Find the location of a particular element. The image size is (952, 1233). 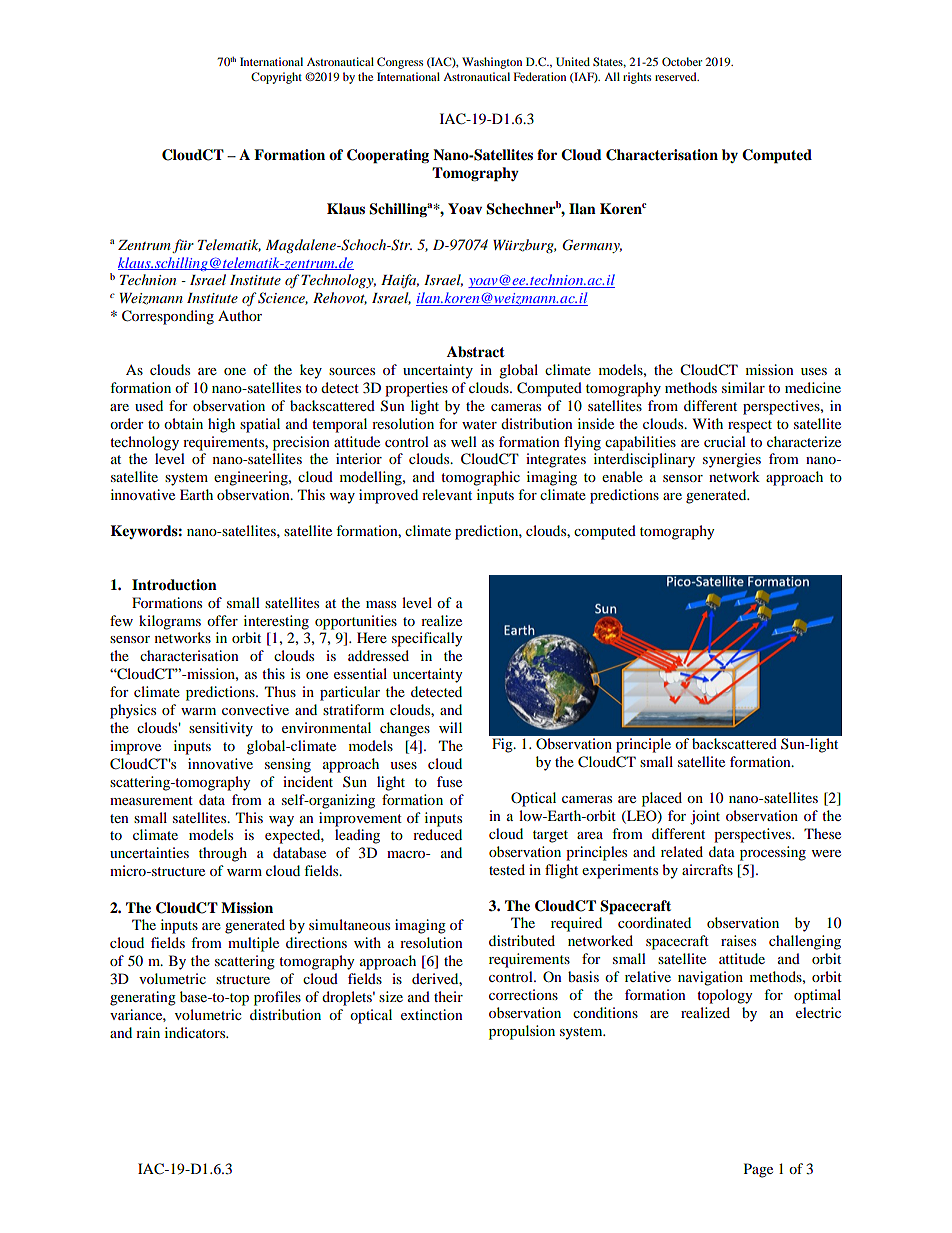

offer is located at coordinates (222, 620).
